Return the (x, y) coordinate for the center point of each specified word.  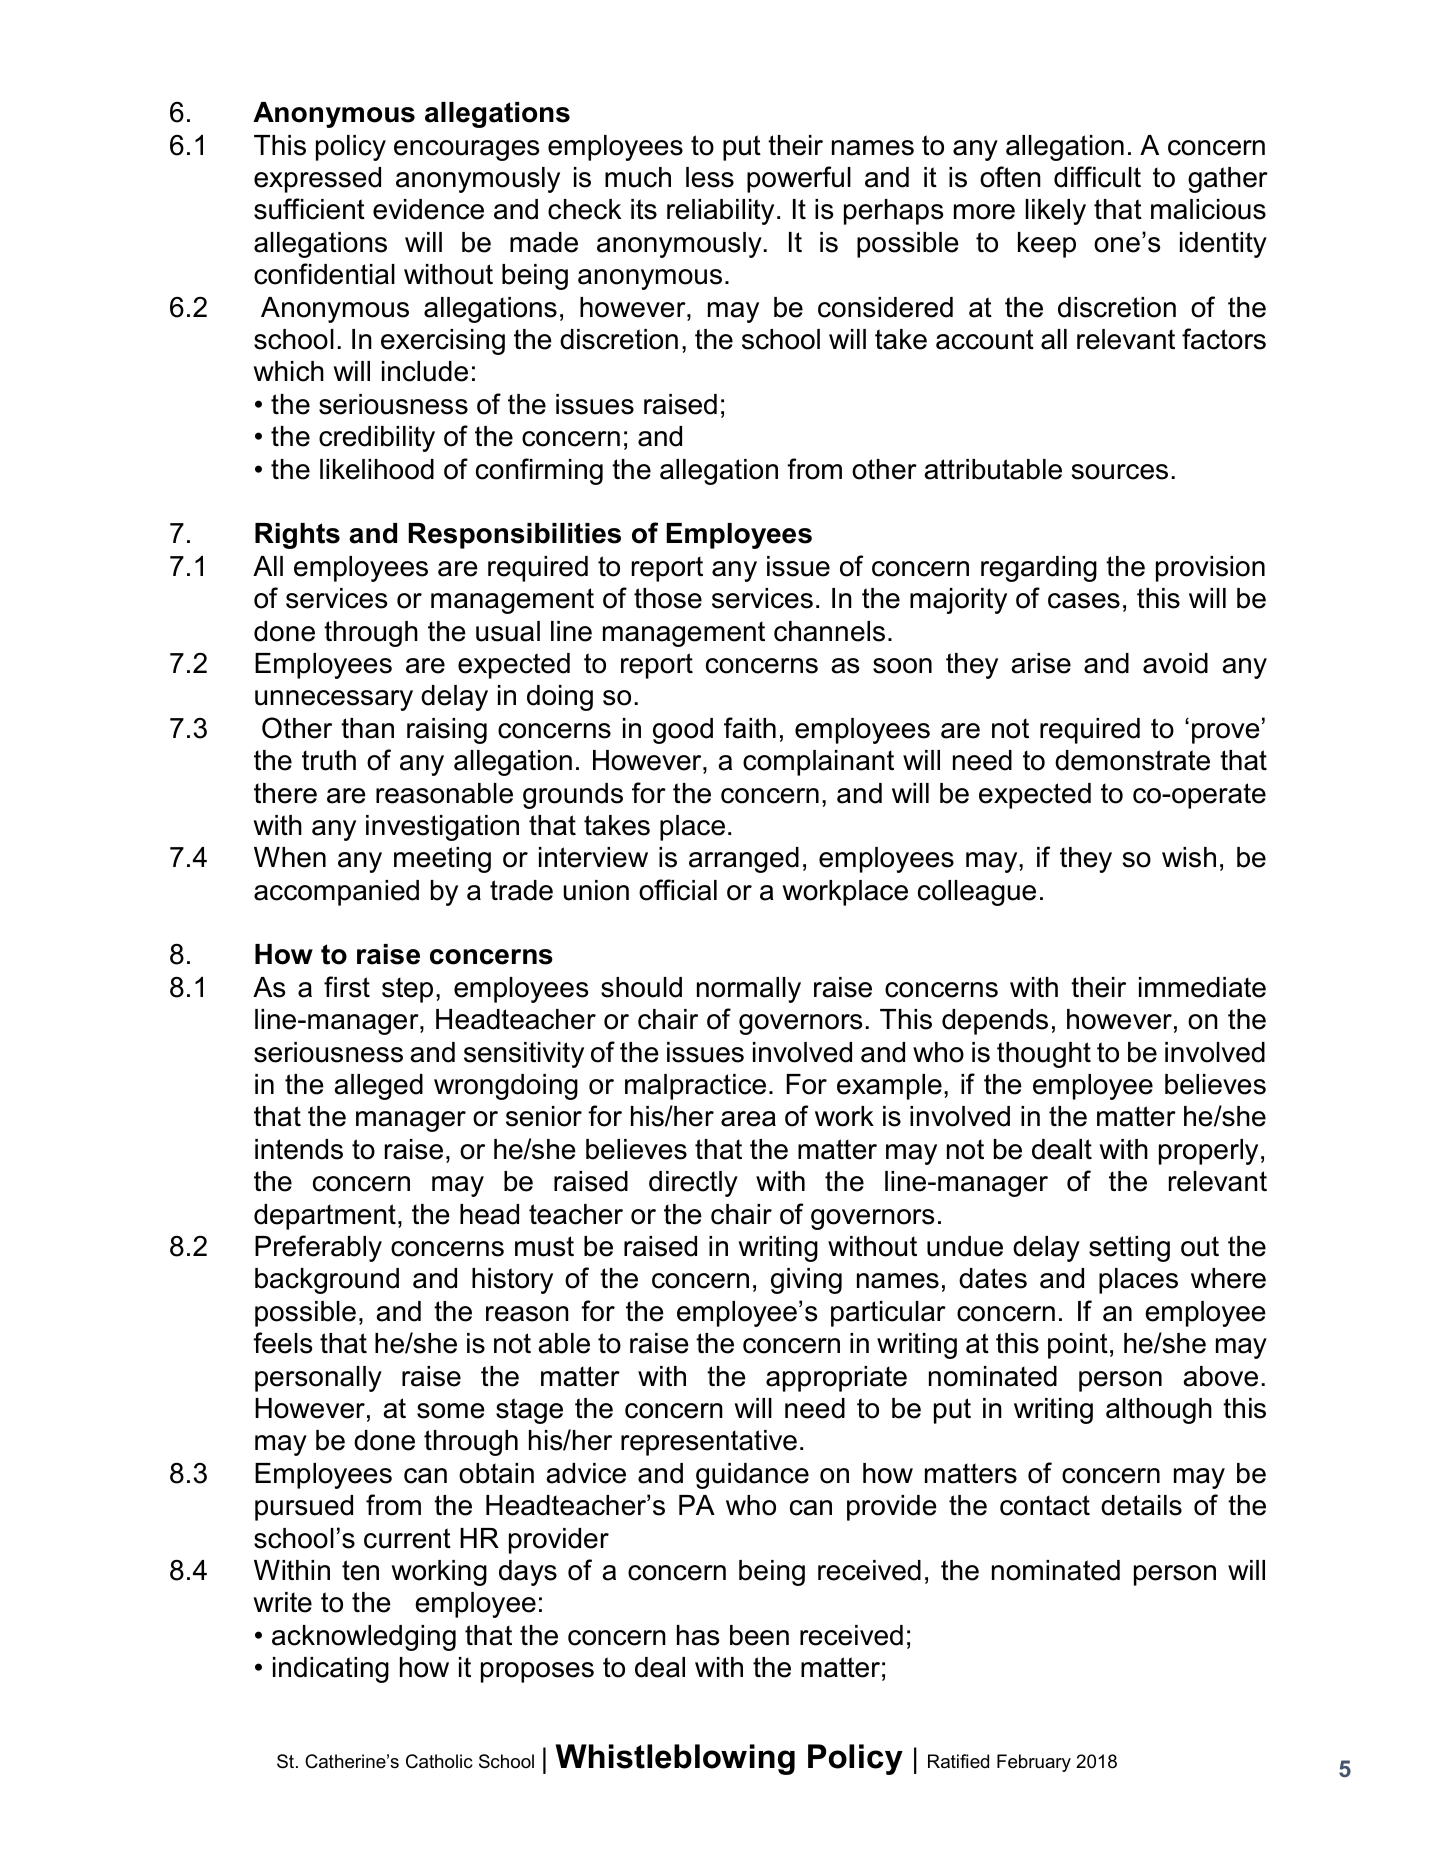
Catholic (439, 1761)
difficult (1097, 177)
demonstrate (1132, 760)
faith (750, 728)
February (1034, 1763)
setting (1129, 1249)
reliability (720, 212)
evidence (428, 209)
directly (693, 1184)
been (759, 1635)
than (367, 728)
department (325, 1217)
